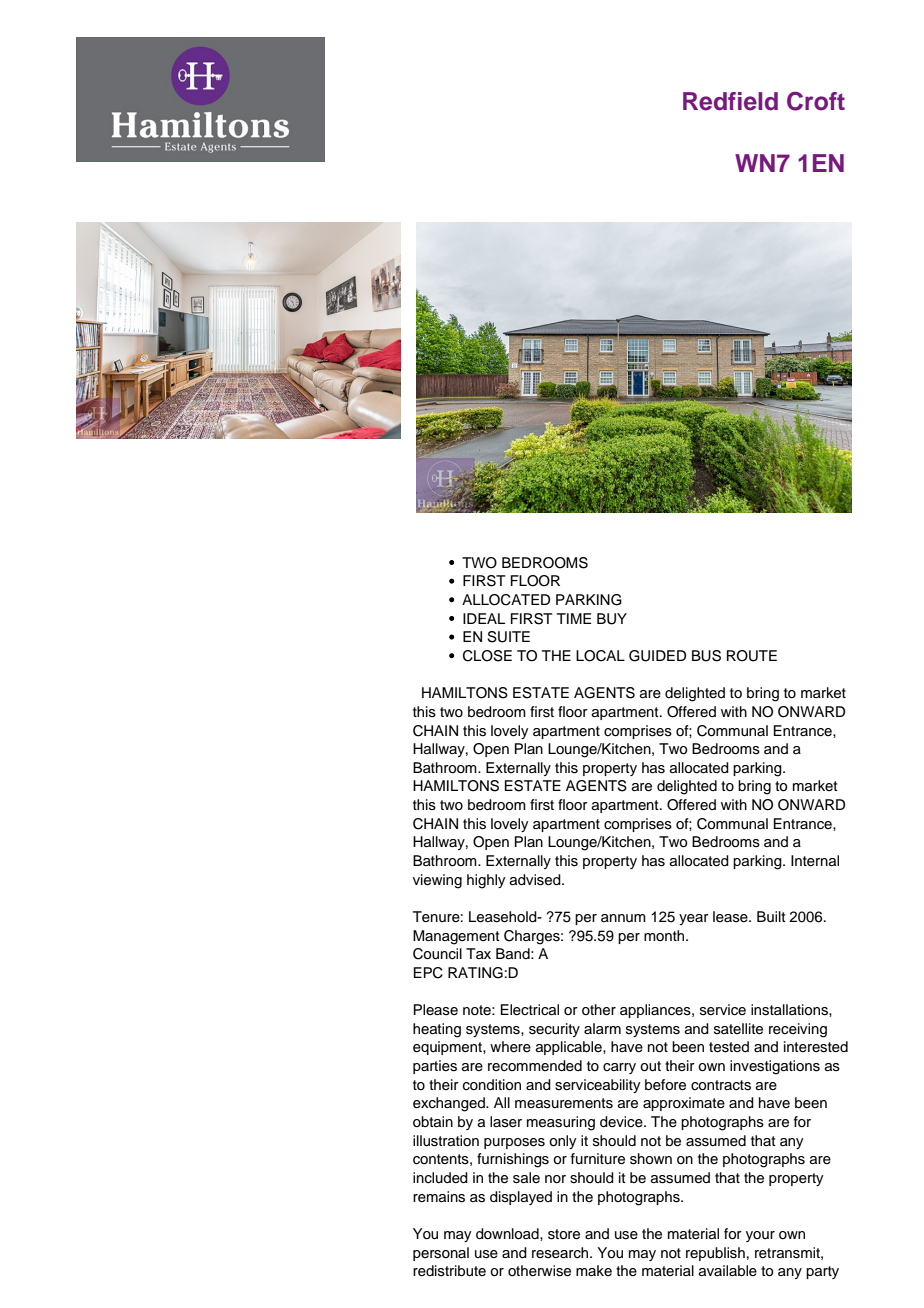  I want to click on BUS, so click(706, 656).
